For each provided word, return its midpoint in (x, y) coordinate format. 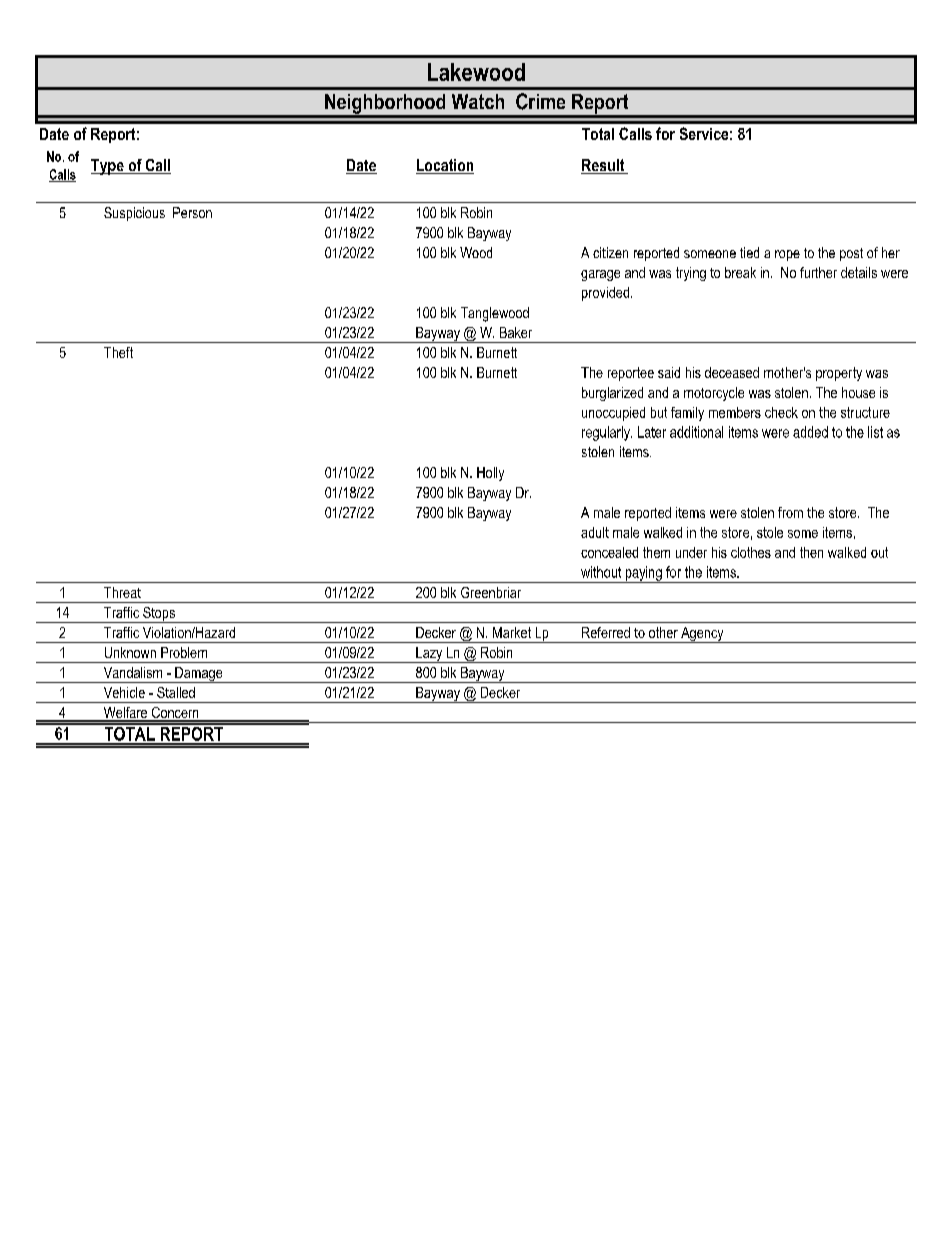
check (781, 412)
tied (749, 252)
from (790, 512)
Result (604, 166)
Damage (199, 675)
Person (192, 212)
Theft (118, 352)
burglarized (612, 394)
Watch (478, 101)
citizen (610, 252)
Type (108, 167)
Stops (159, 615)
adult (595, 532)
